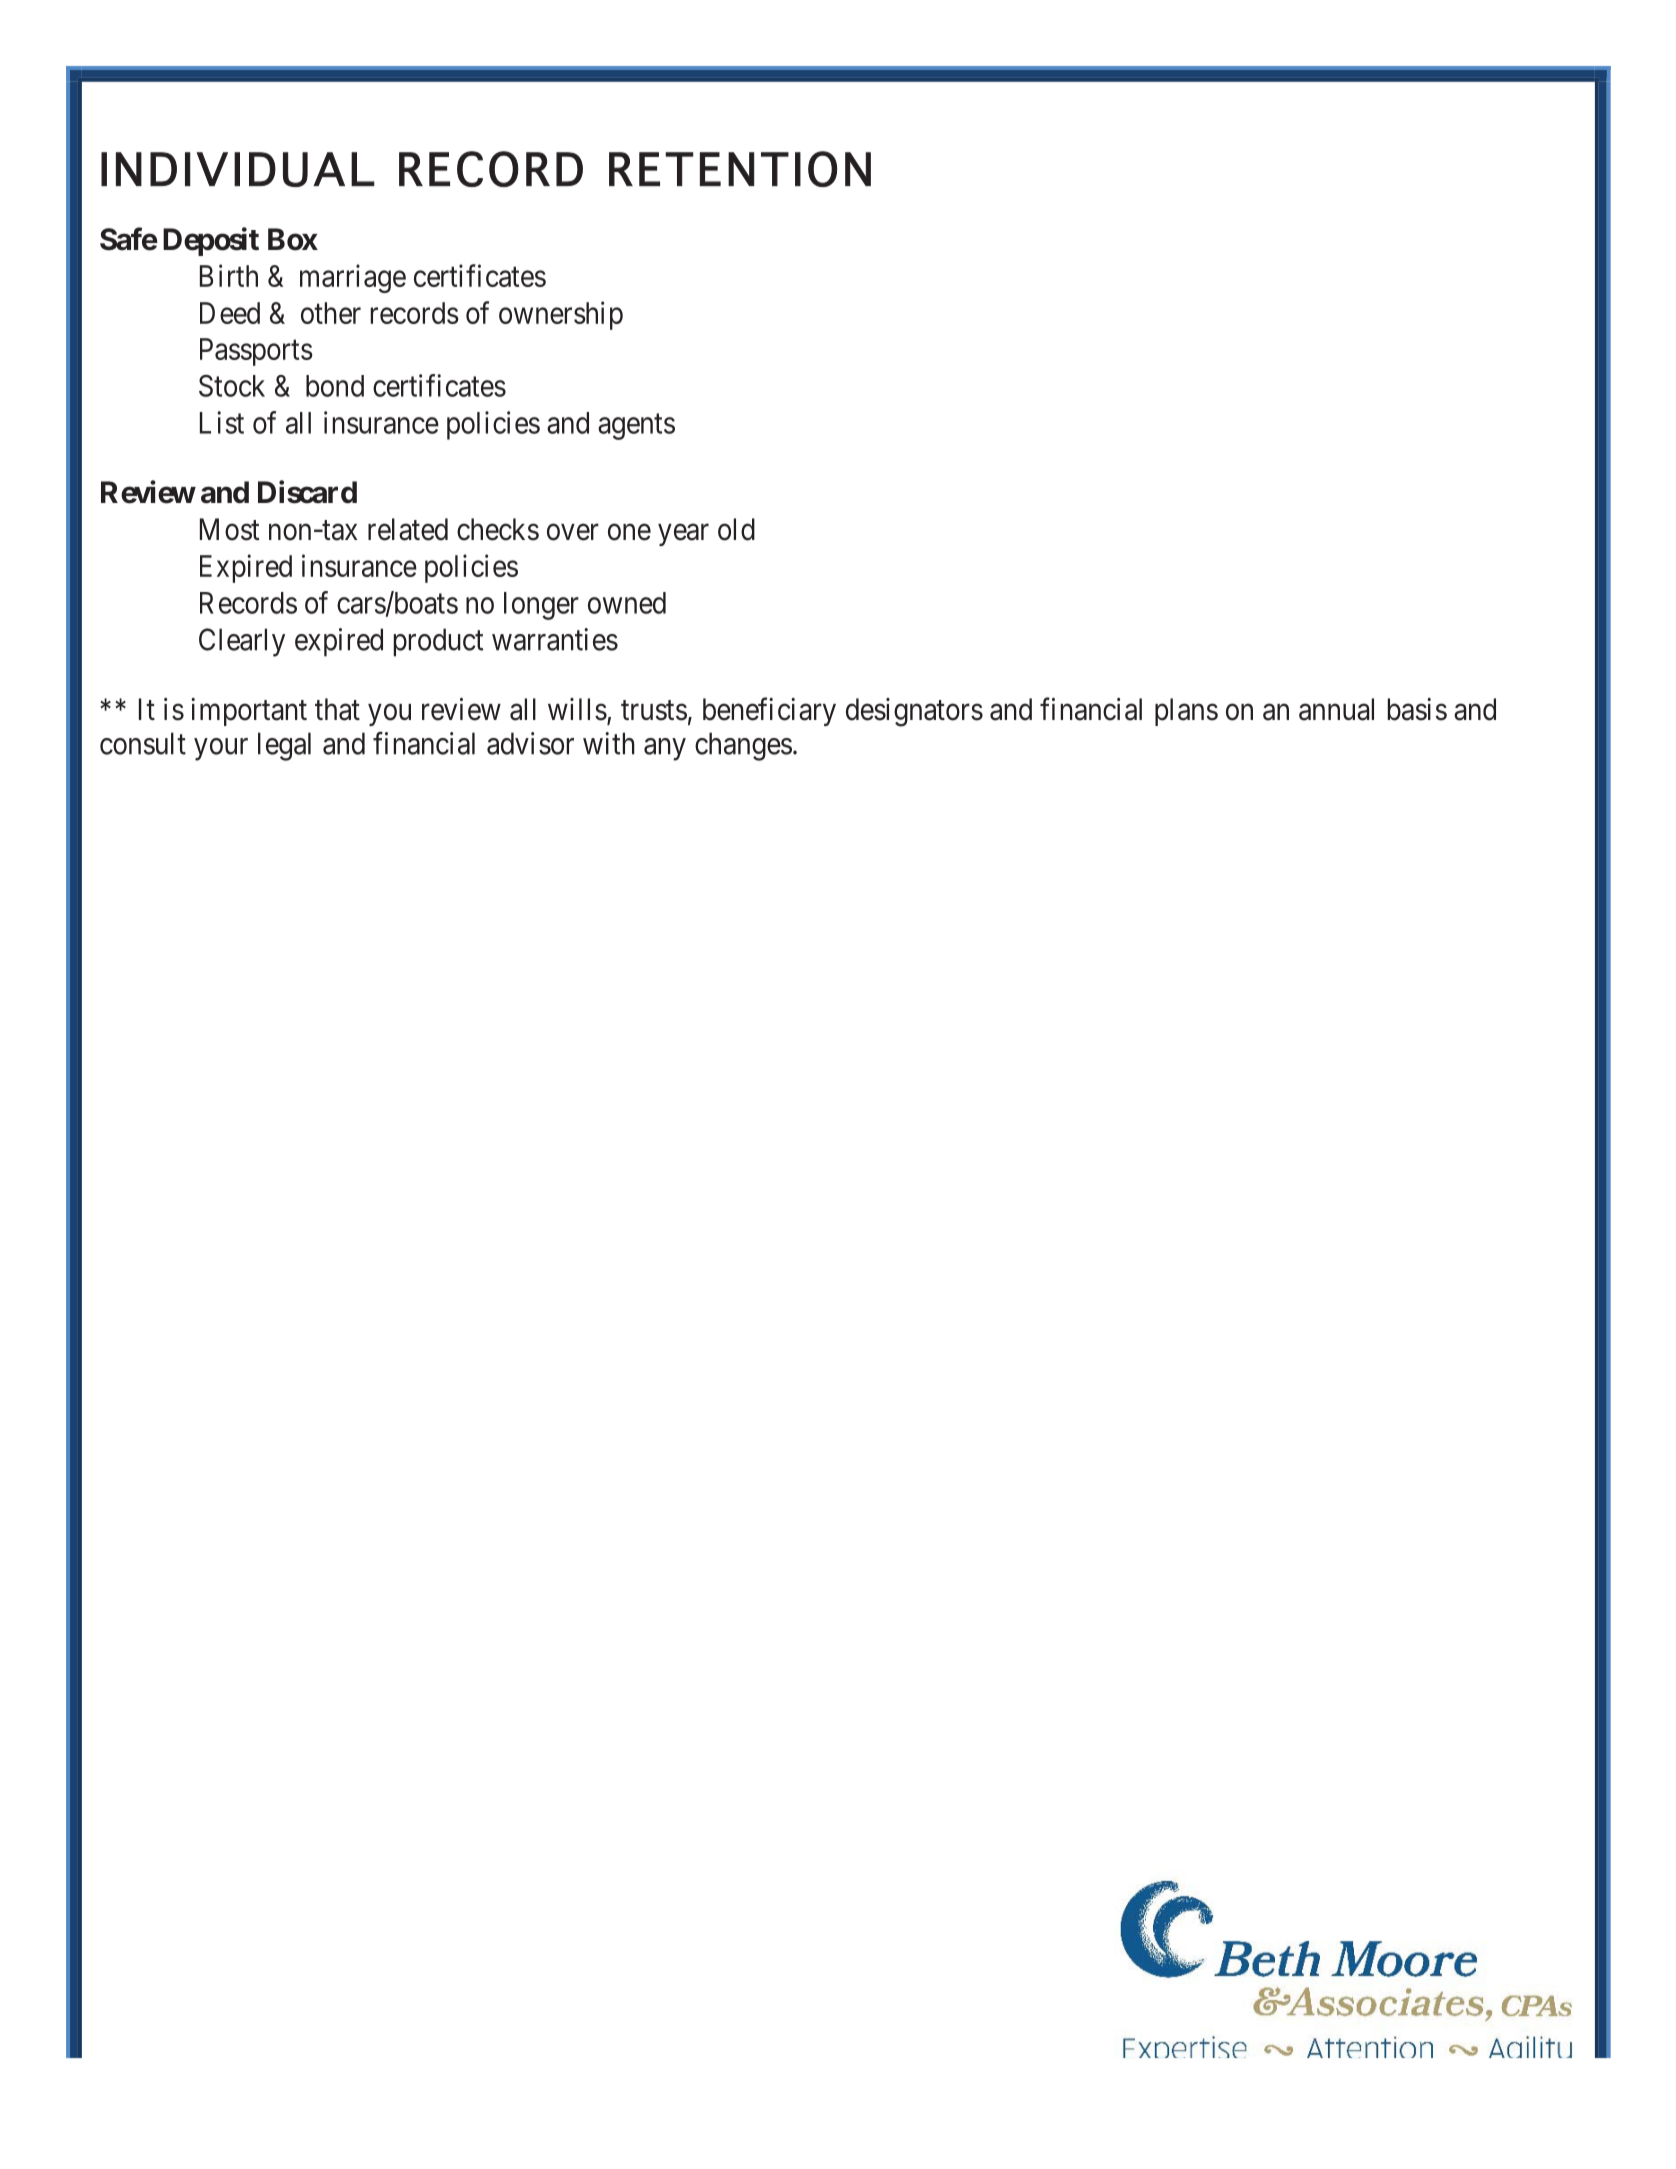  What do you see at coordinates (242, 642) in the screenshot?
I see `Clearly` at bounding box center [242, 642].
